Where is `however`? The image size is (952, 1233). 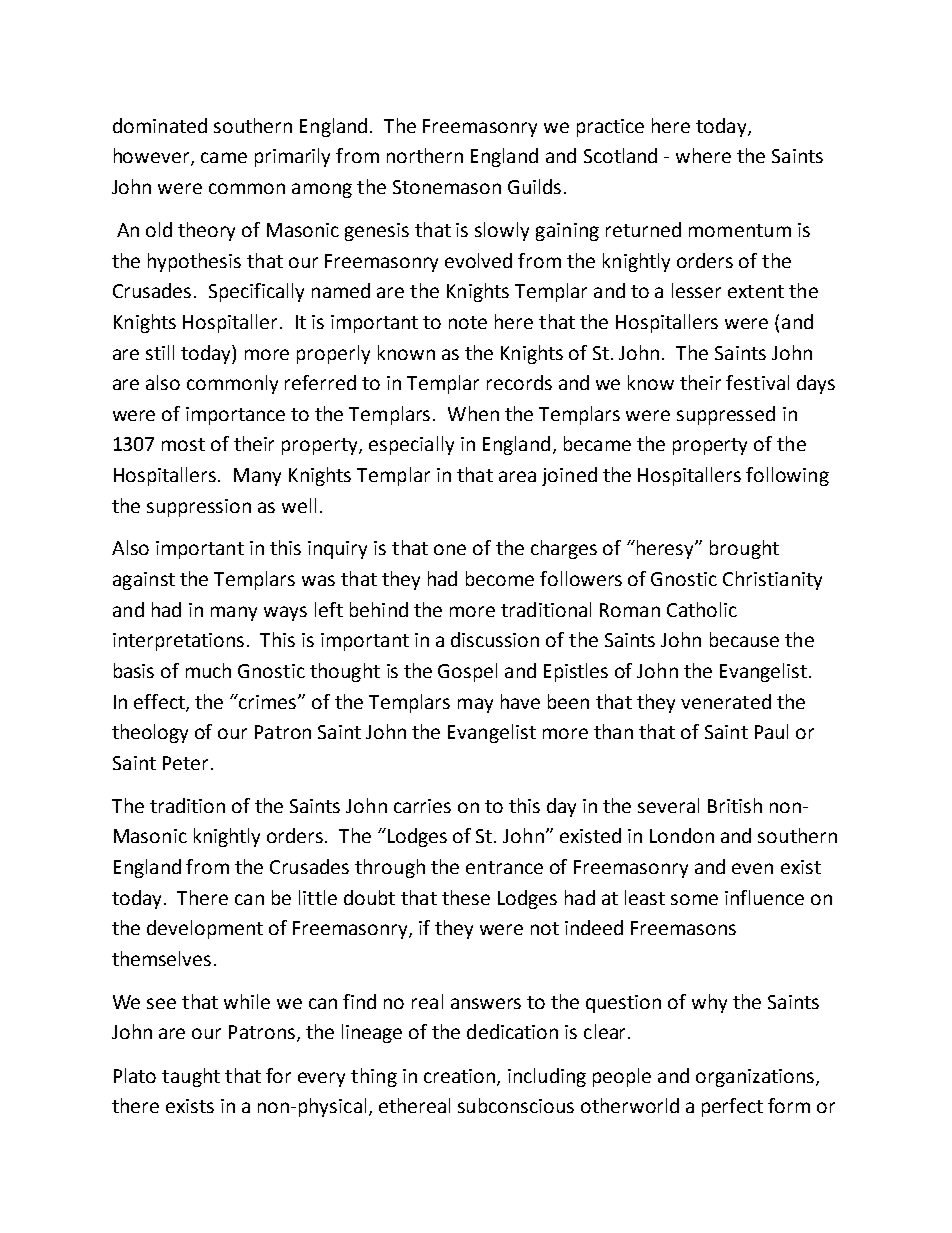
however is located at coordinates (153, 157).
